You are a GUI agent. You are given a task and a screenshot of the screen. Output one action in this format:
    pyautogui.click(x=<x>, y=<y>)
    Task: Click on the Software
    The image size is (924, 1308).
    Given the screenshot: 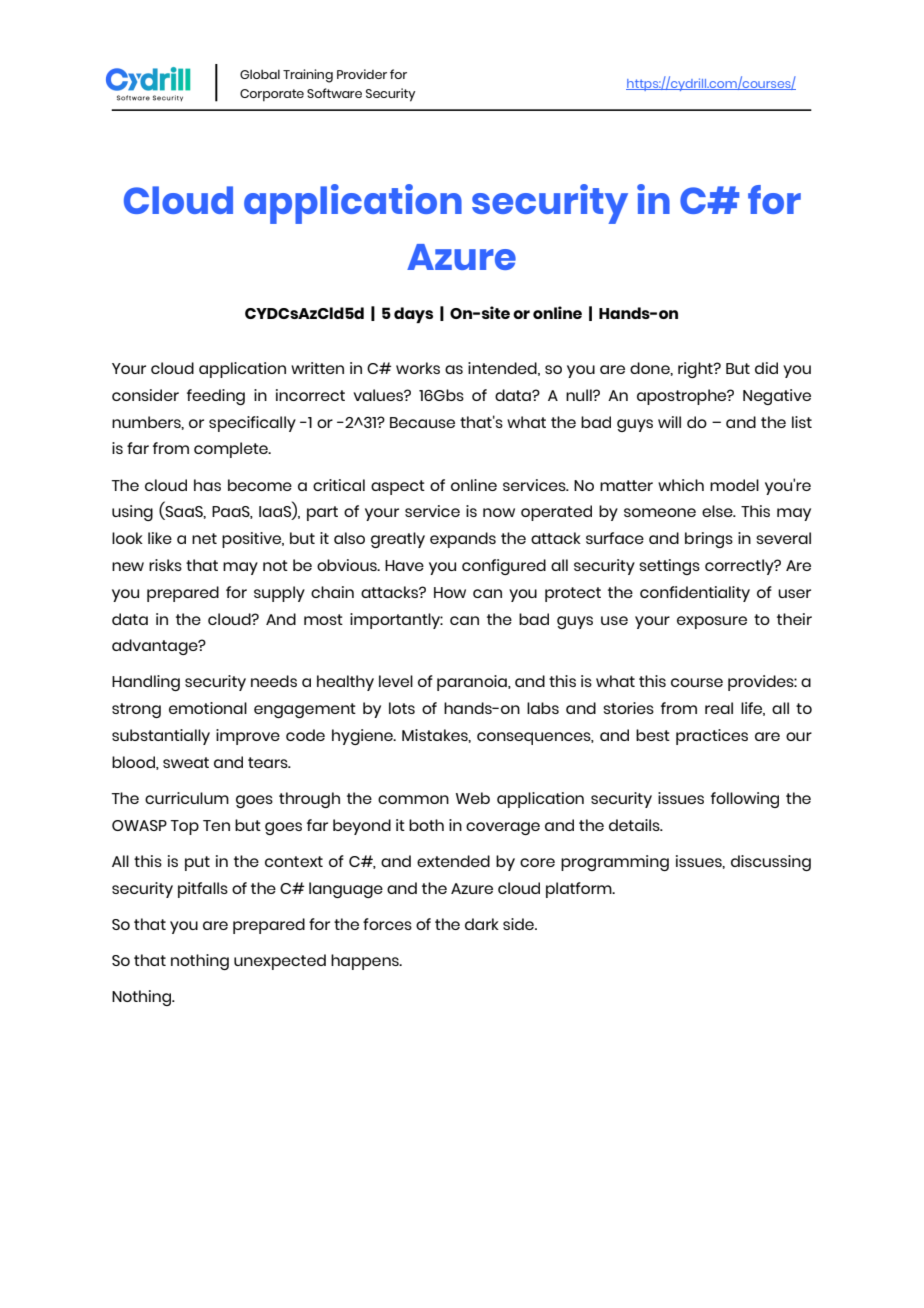 What is the action you would take?
    pyautogui.click(x=334, y=93)
